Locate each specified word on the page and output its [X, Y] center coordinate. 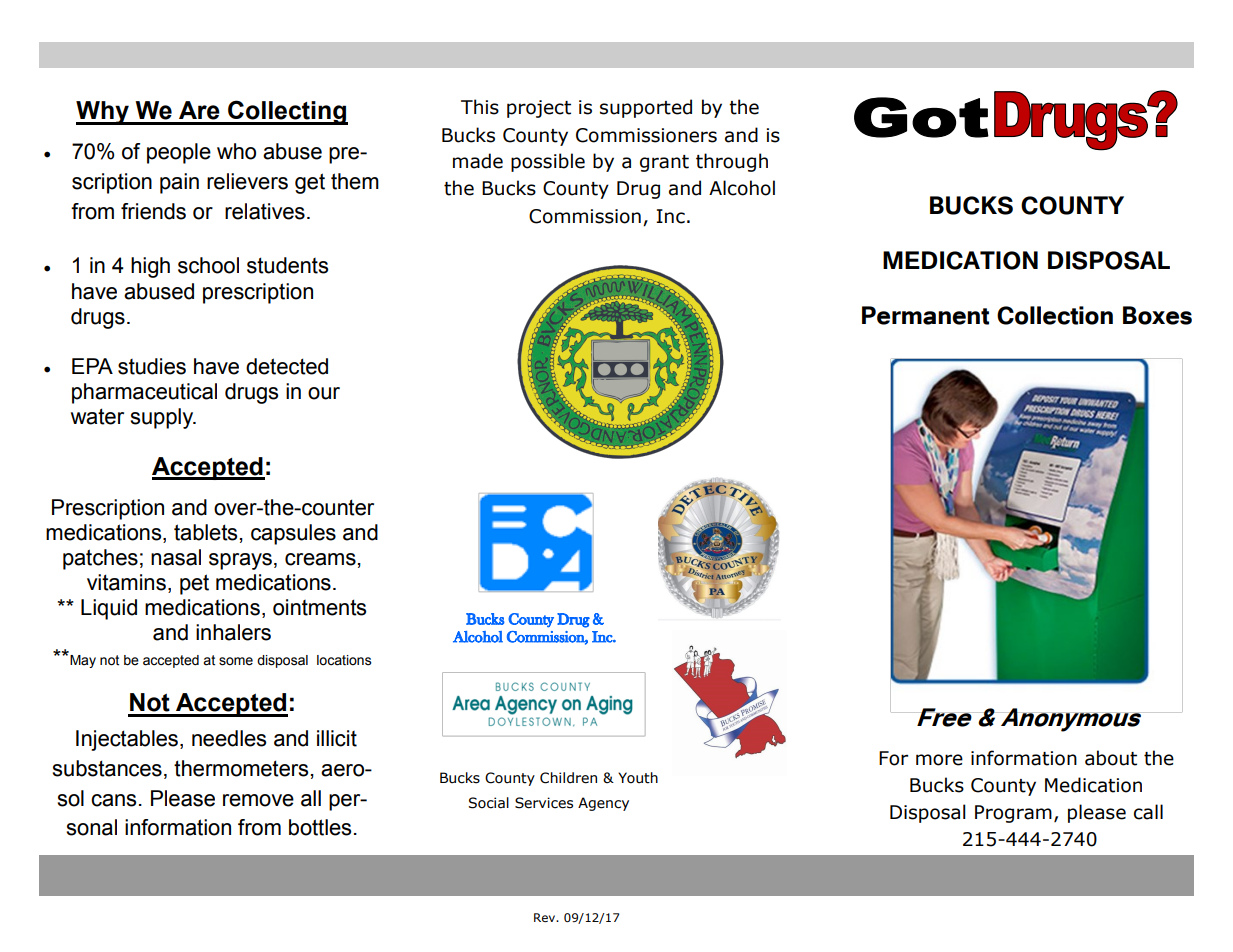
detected [287, 366]
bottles [320, 827]
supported [646, 108]
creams [320, 559]
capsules [293, 534]
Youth [638, 778]
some [236, 661]
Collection [1055, 315]
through [732, 162]
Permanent [925, 315]
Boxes [1157, 315]
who [236, 151]
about [1111, 758]
